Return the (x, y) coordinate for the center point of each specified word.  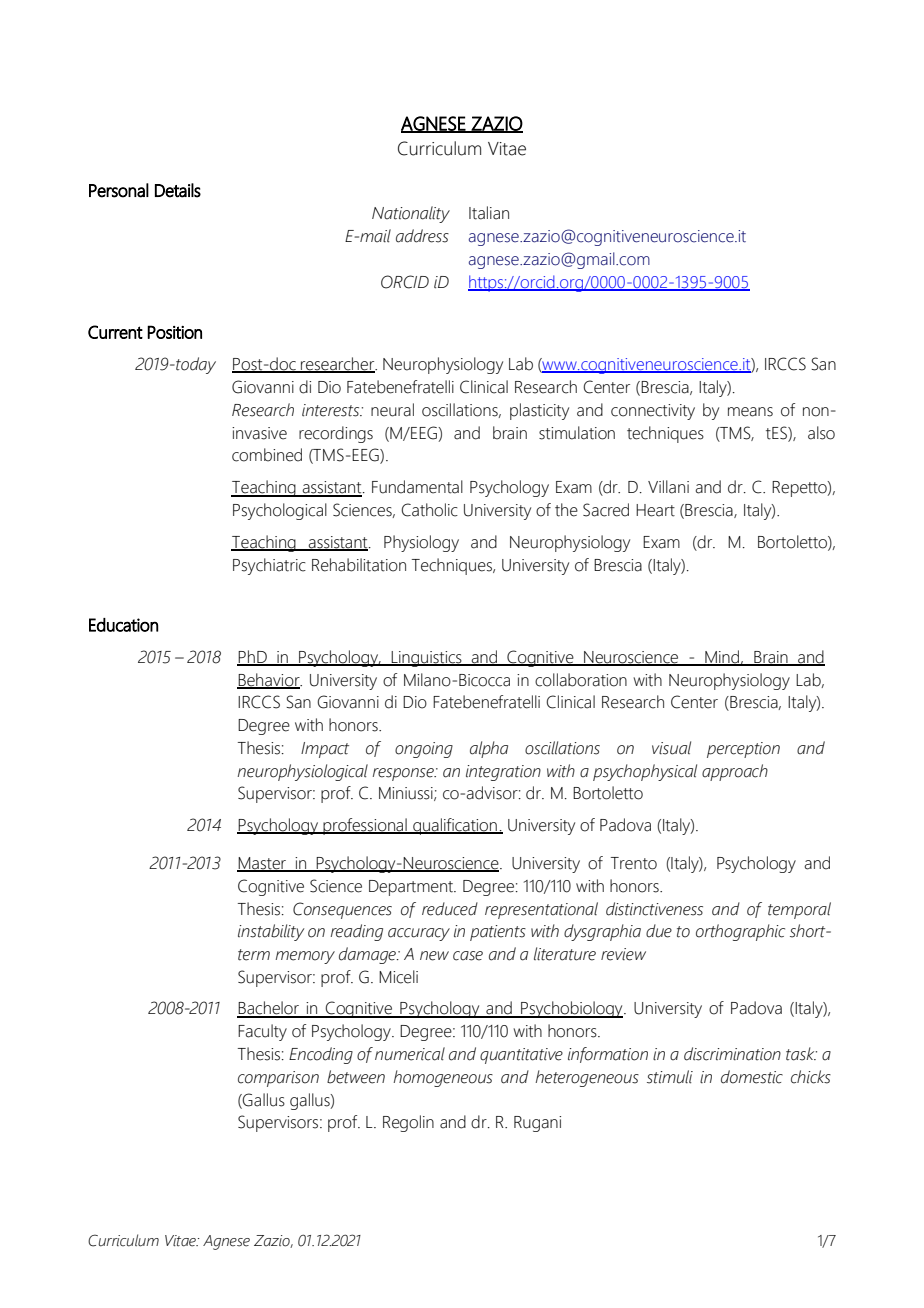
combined (267, 455)
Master (262, 864)
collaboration (581, 680)
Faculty (262, 1032)
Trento (634, 863)
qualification (455, 826)
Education (123, 625)
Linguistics (427, 659)
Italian (489, 213)
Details (178, 190)
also (821, 433)
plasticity (539, 411)
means (750, 412)
